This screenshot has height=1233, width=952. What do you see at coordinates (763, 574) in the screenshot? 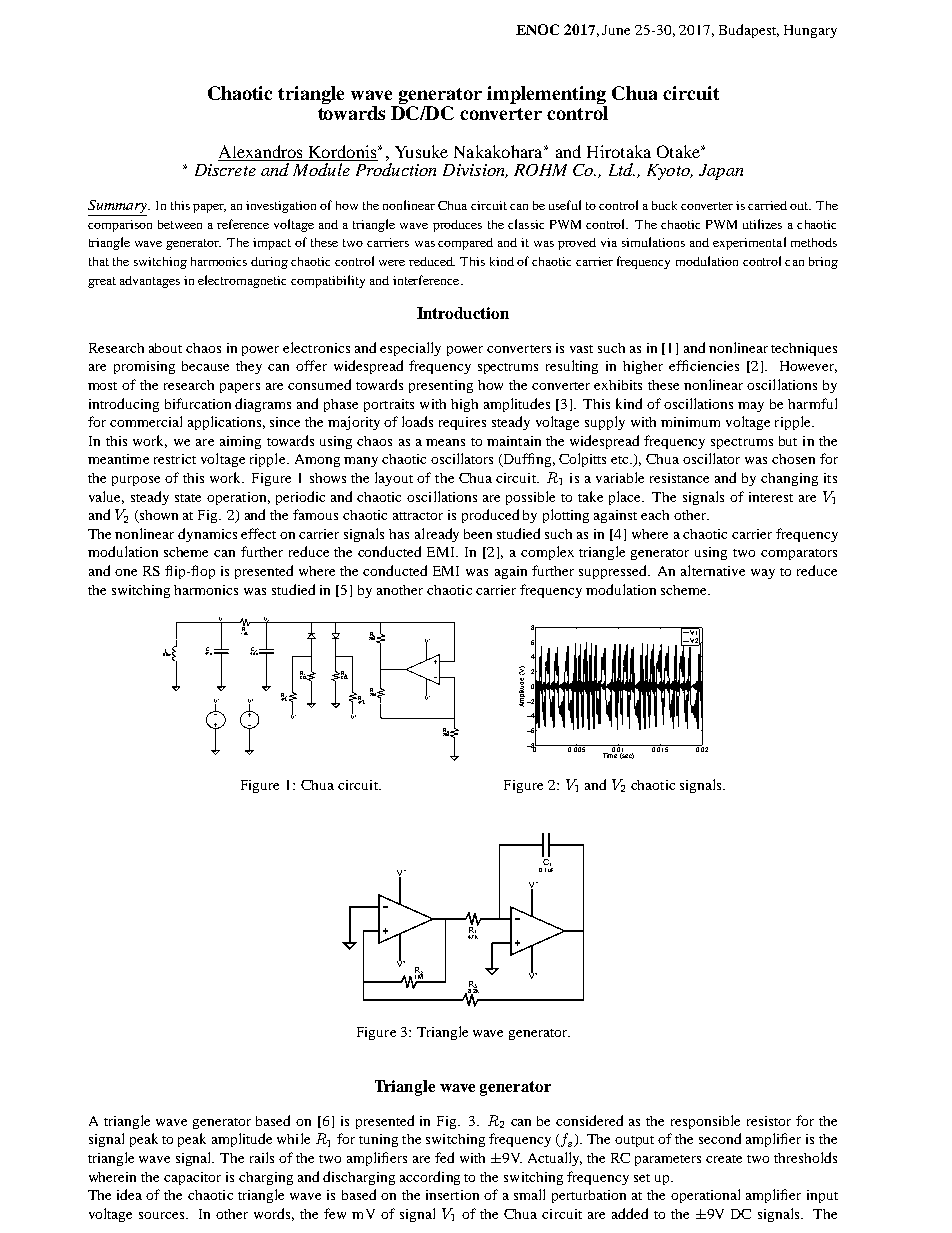
I see `way` at bounding box center [763, 574].
